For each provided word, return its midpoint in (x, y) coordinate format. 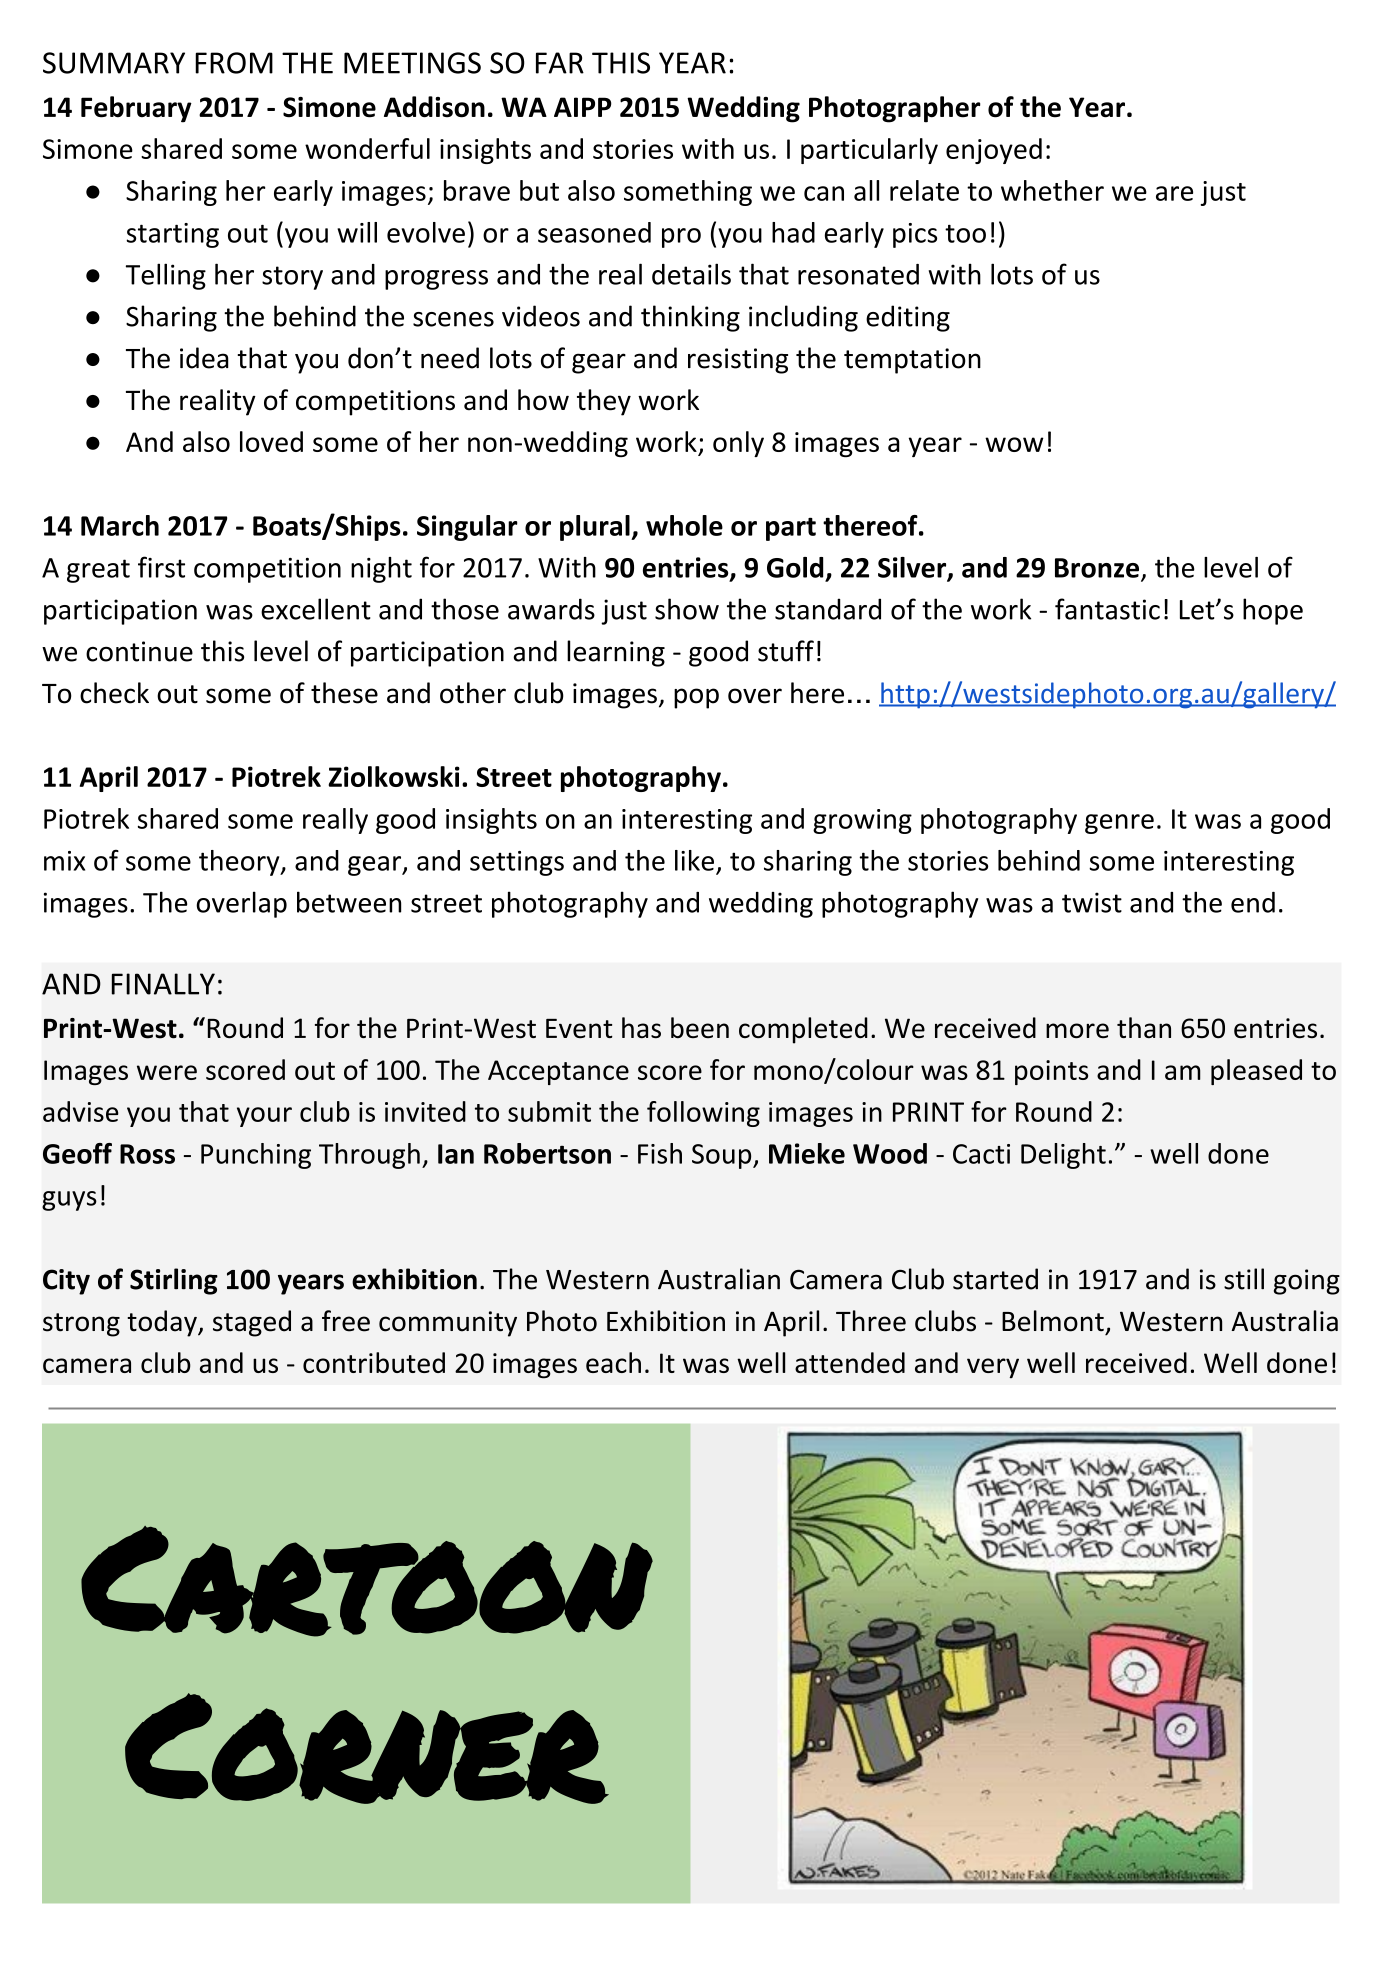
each (613, 1362)
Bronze (1098, 569)
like (694, 860)
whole (684, 525)
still (1244, 1279)
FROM (234, 63)
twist (1092, 902)
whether (1052, 190)
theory (240, 863)
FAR (560, 63)
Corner (365, 1748)
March (120, 525)
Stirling (174, 1281)
